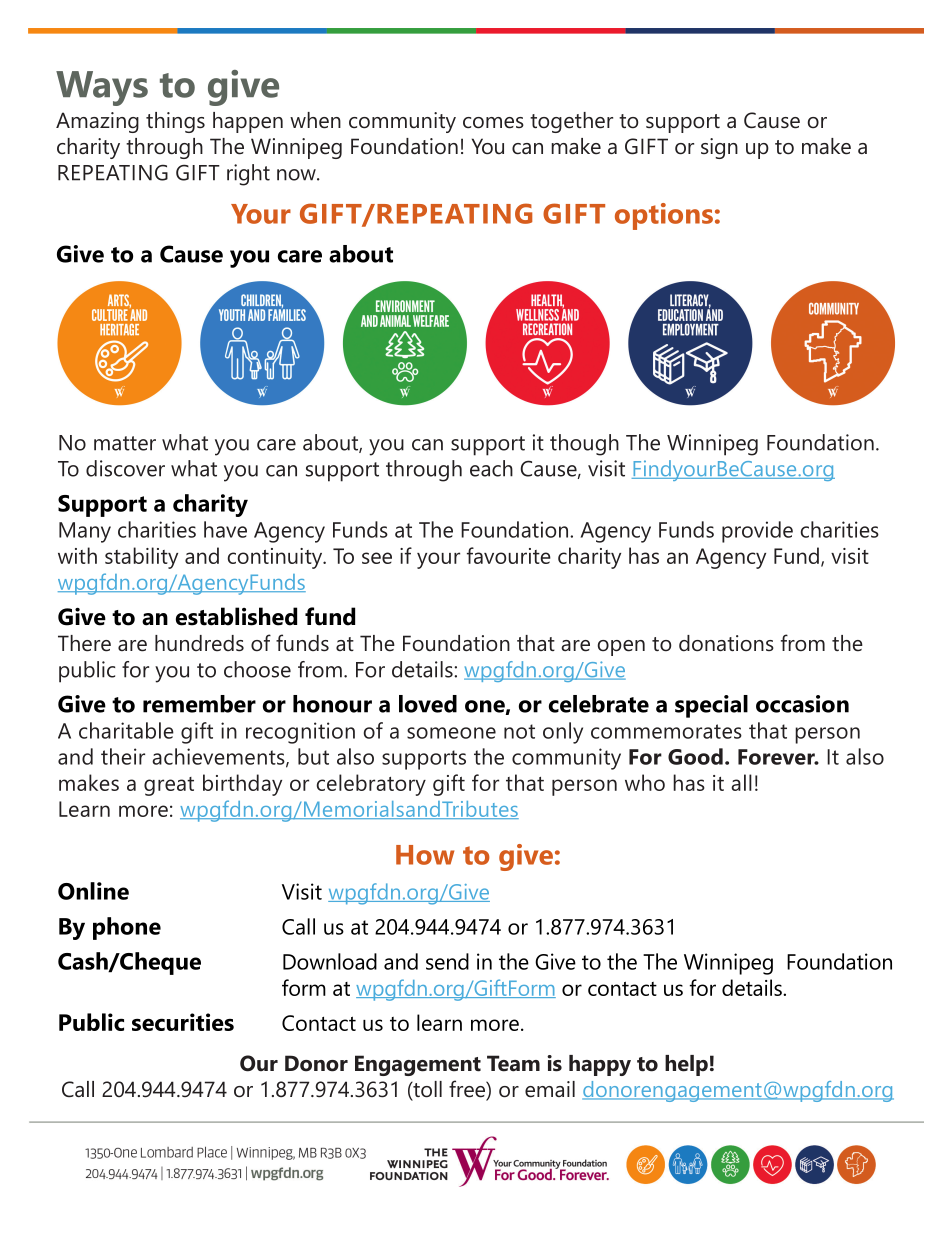 The width and height of the screenshot is (952, 1233). Describe the element at coordinates (584, 445) in the screenshot. I see `though` at that location.
